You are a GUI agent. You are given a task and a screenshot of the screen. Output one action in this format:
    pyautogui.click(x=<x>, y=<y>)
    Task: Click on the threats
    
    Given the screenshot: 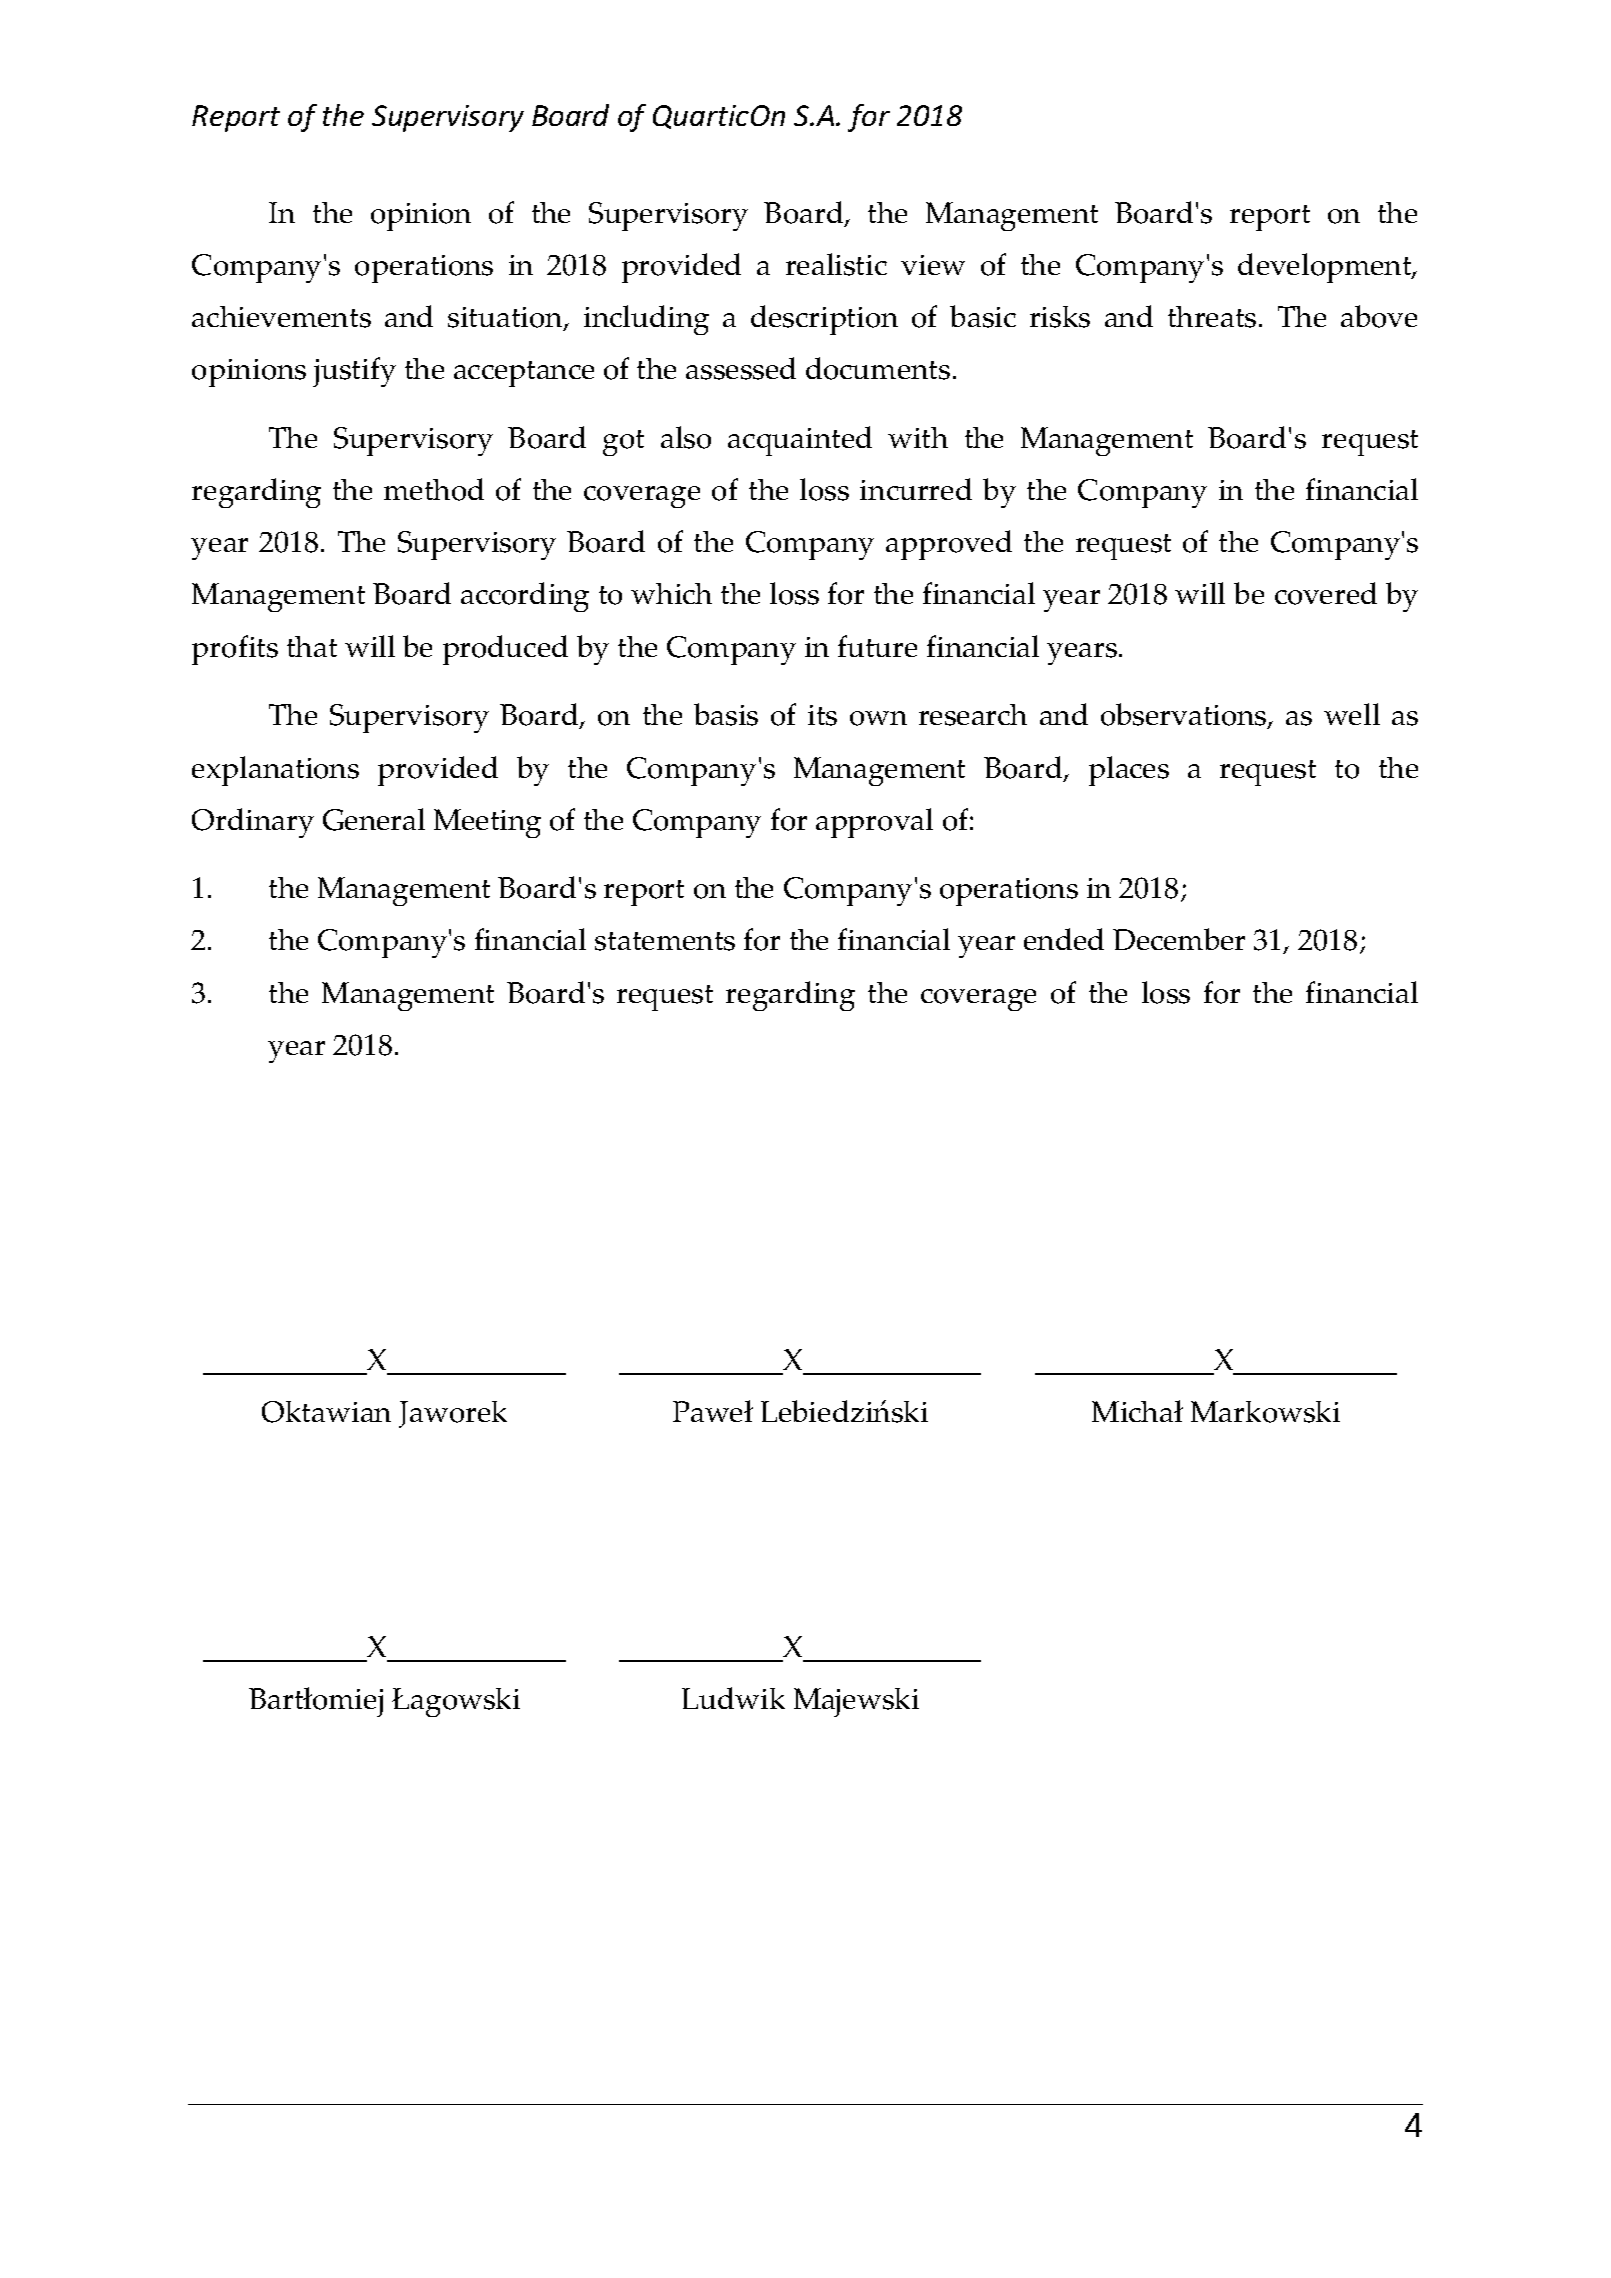 What is the action you would take?
    pyautogui.click(x=1212, y=317)
